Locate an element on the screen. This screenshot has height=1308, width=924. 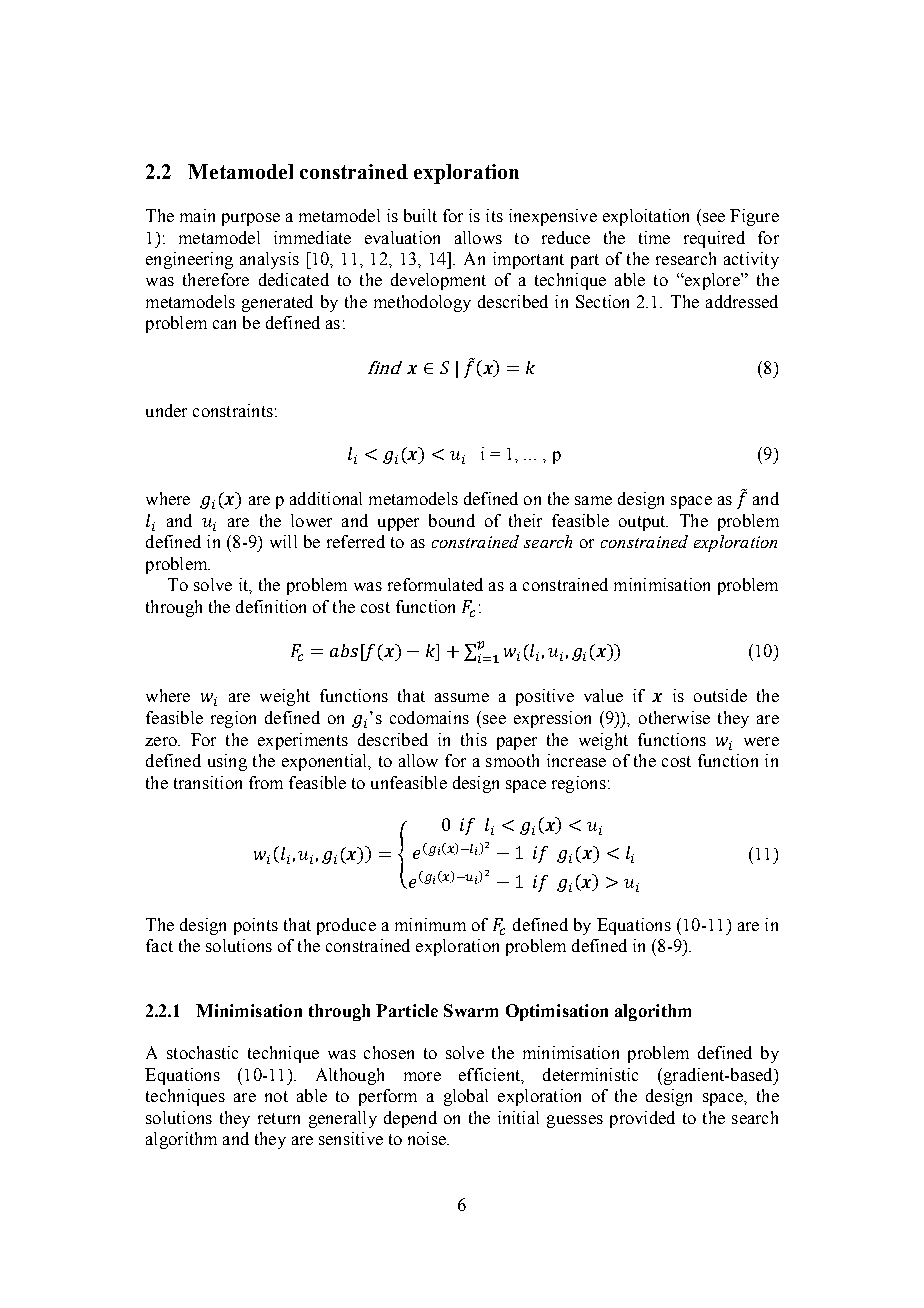
its is located at coordinates (494, 215).
